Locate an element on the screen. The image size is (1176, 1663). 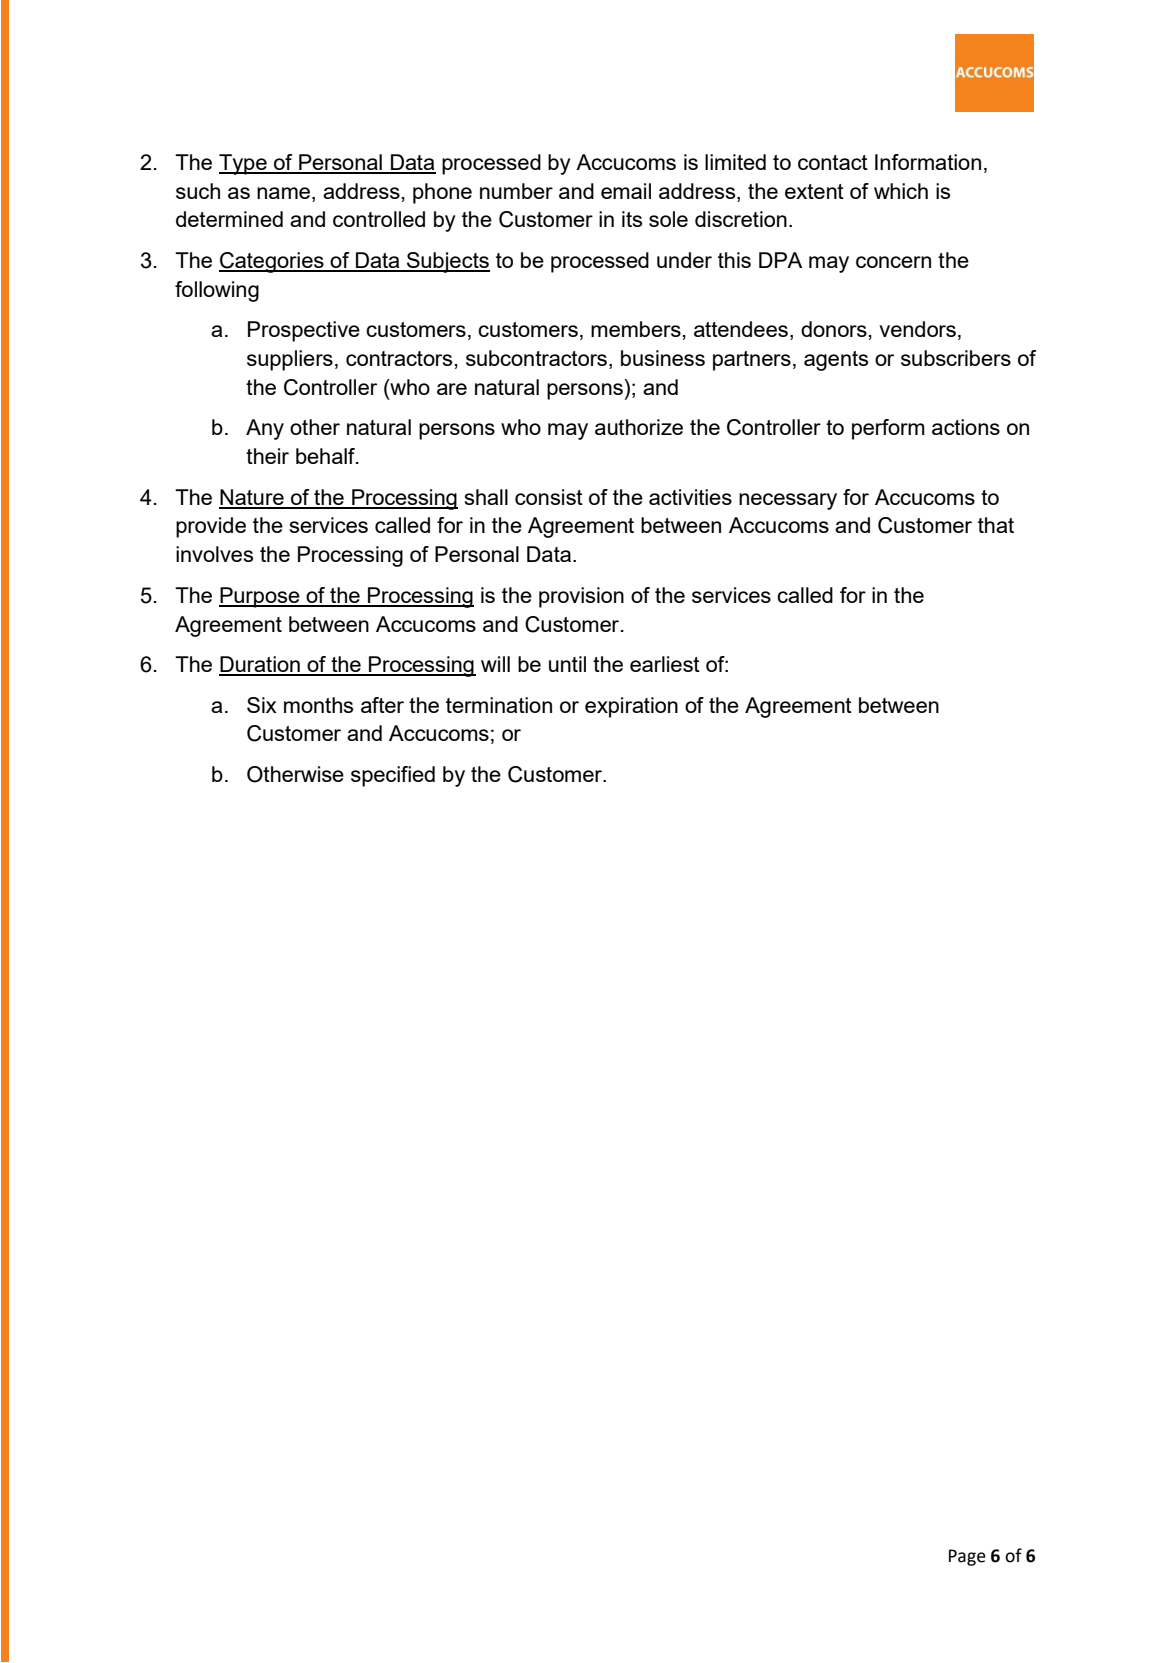
email is located at coordinates (626, 191).
